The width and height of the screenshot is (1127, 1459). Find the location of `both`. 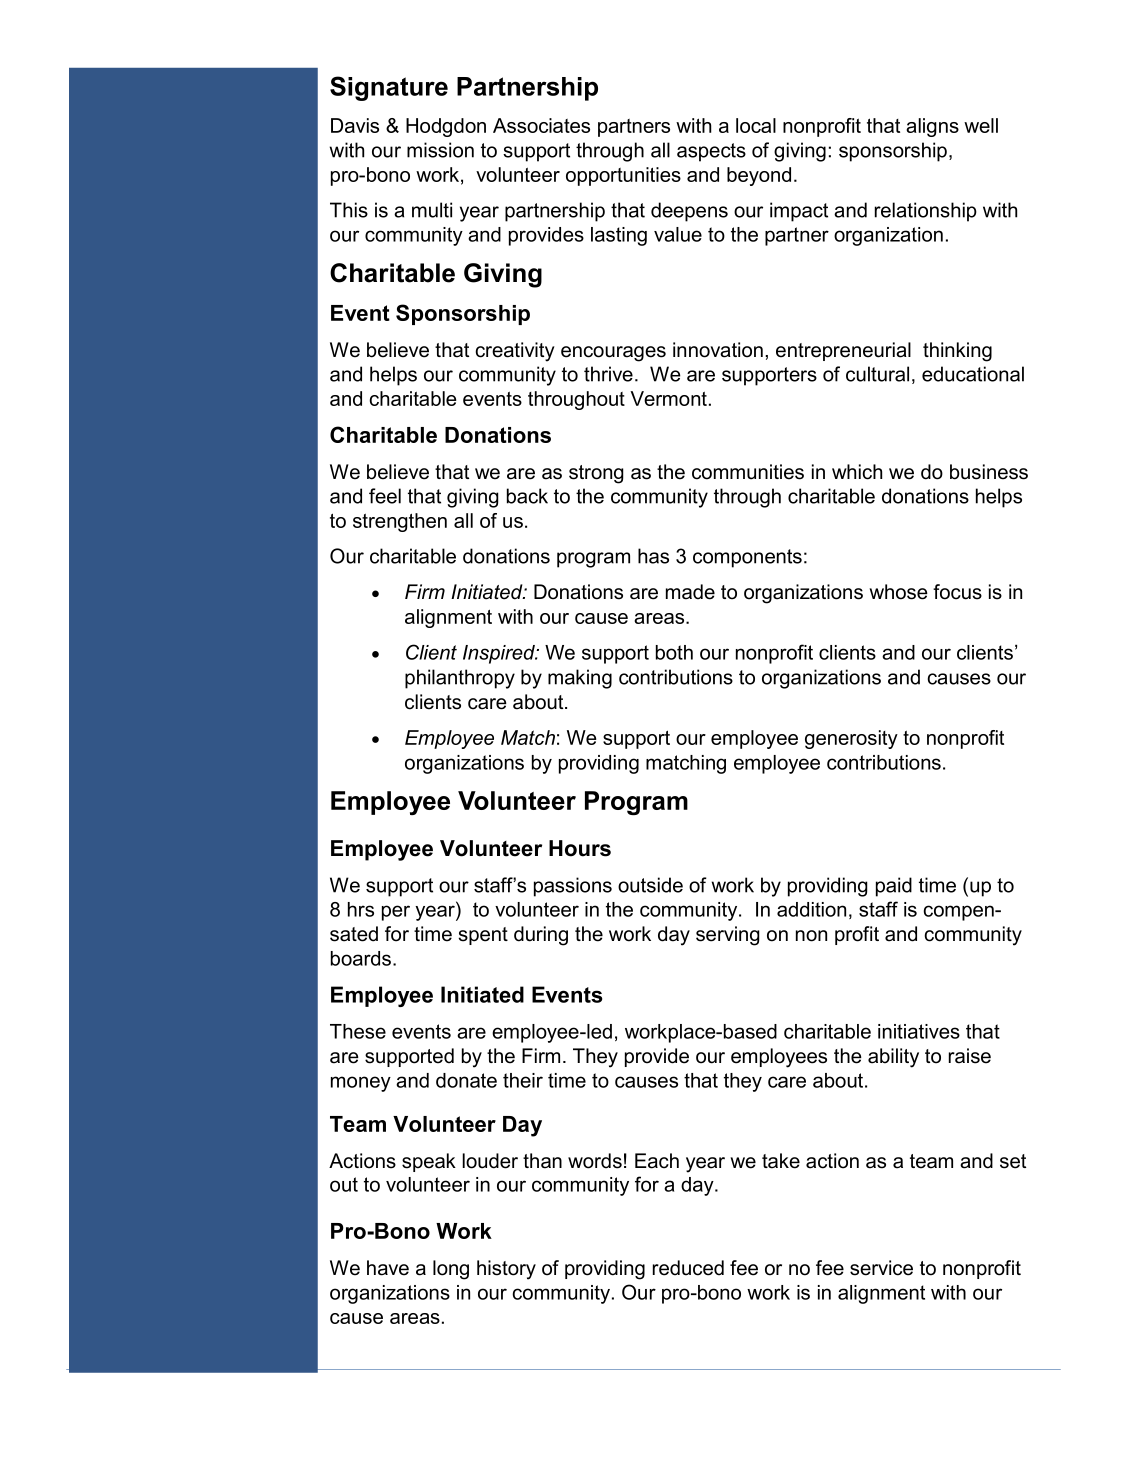

both is located at coordinates (674, 652).
